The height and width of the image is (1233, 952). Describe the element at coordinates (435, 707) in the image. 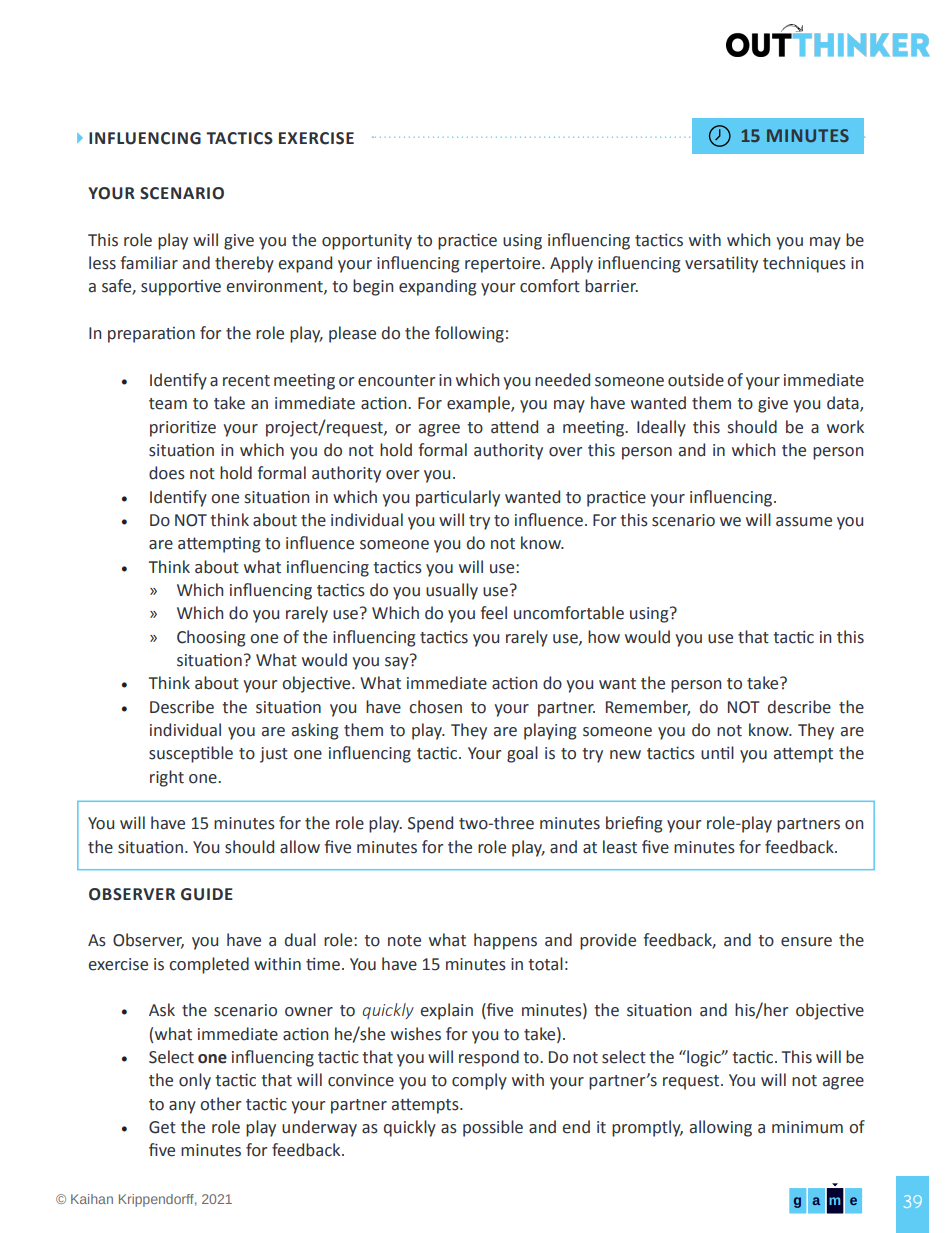

I see `chosen` at that location.
